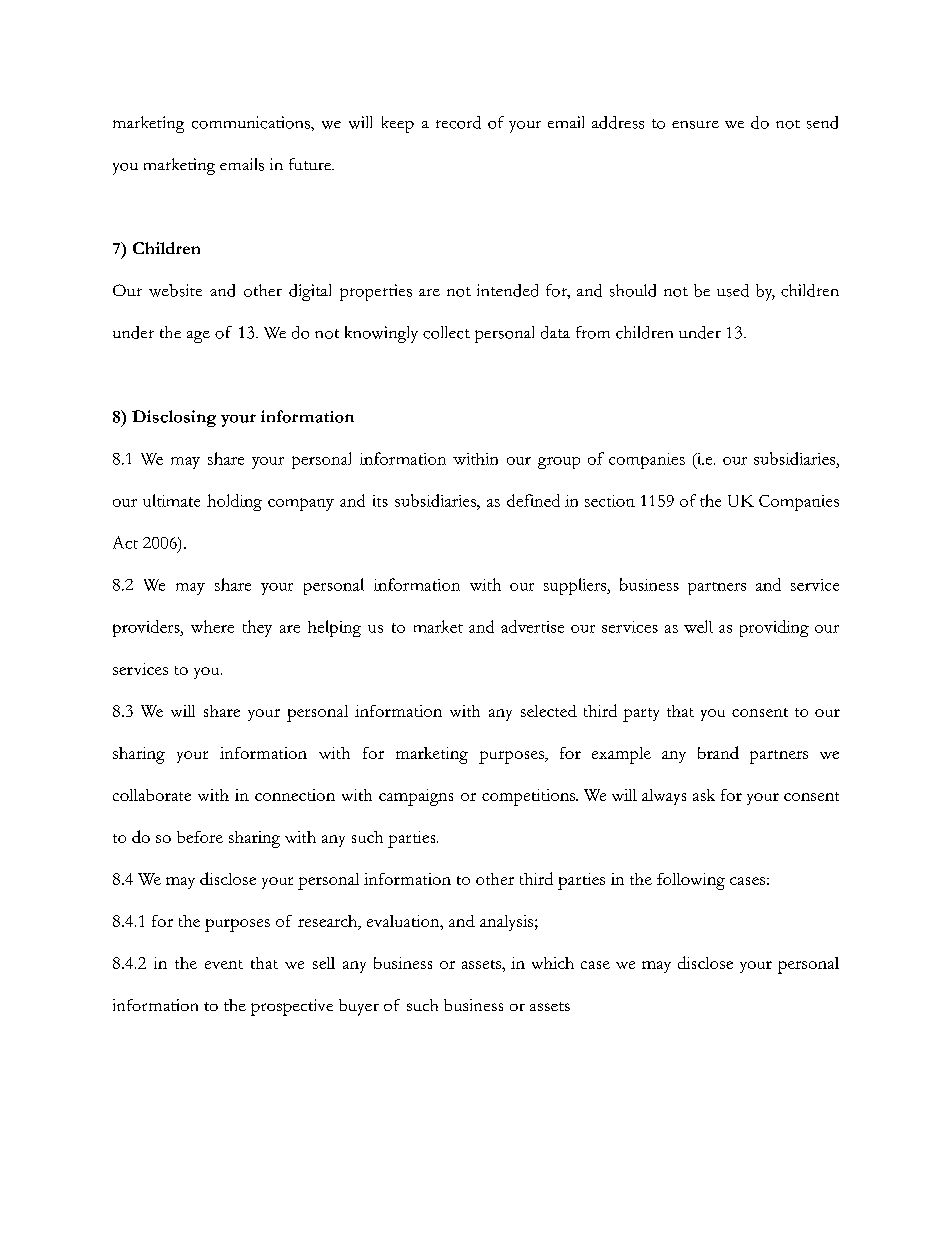  I want to click on which, so click(553, 963).
